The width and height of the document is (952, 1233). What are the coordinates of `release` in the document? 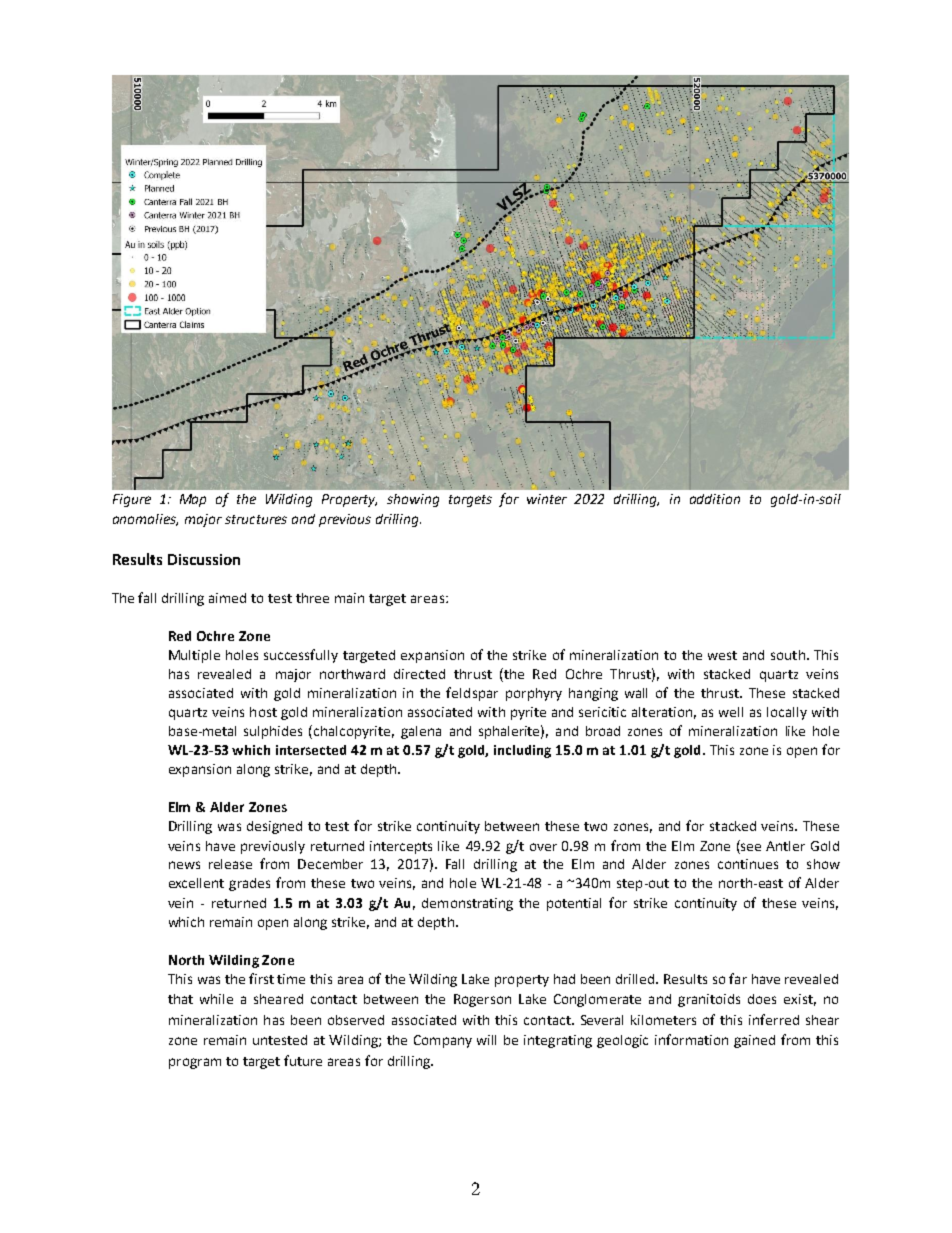 It's located at (230, 864).
